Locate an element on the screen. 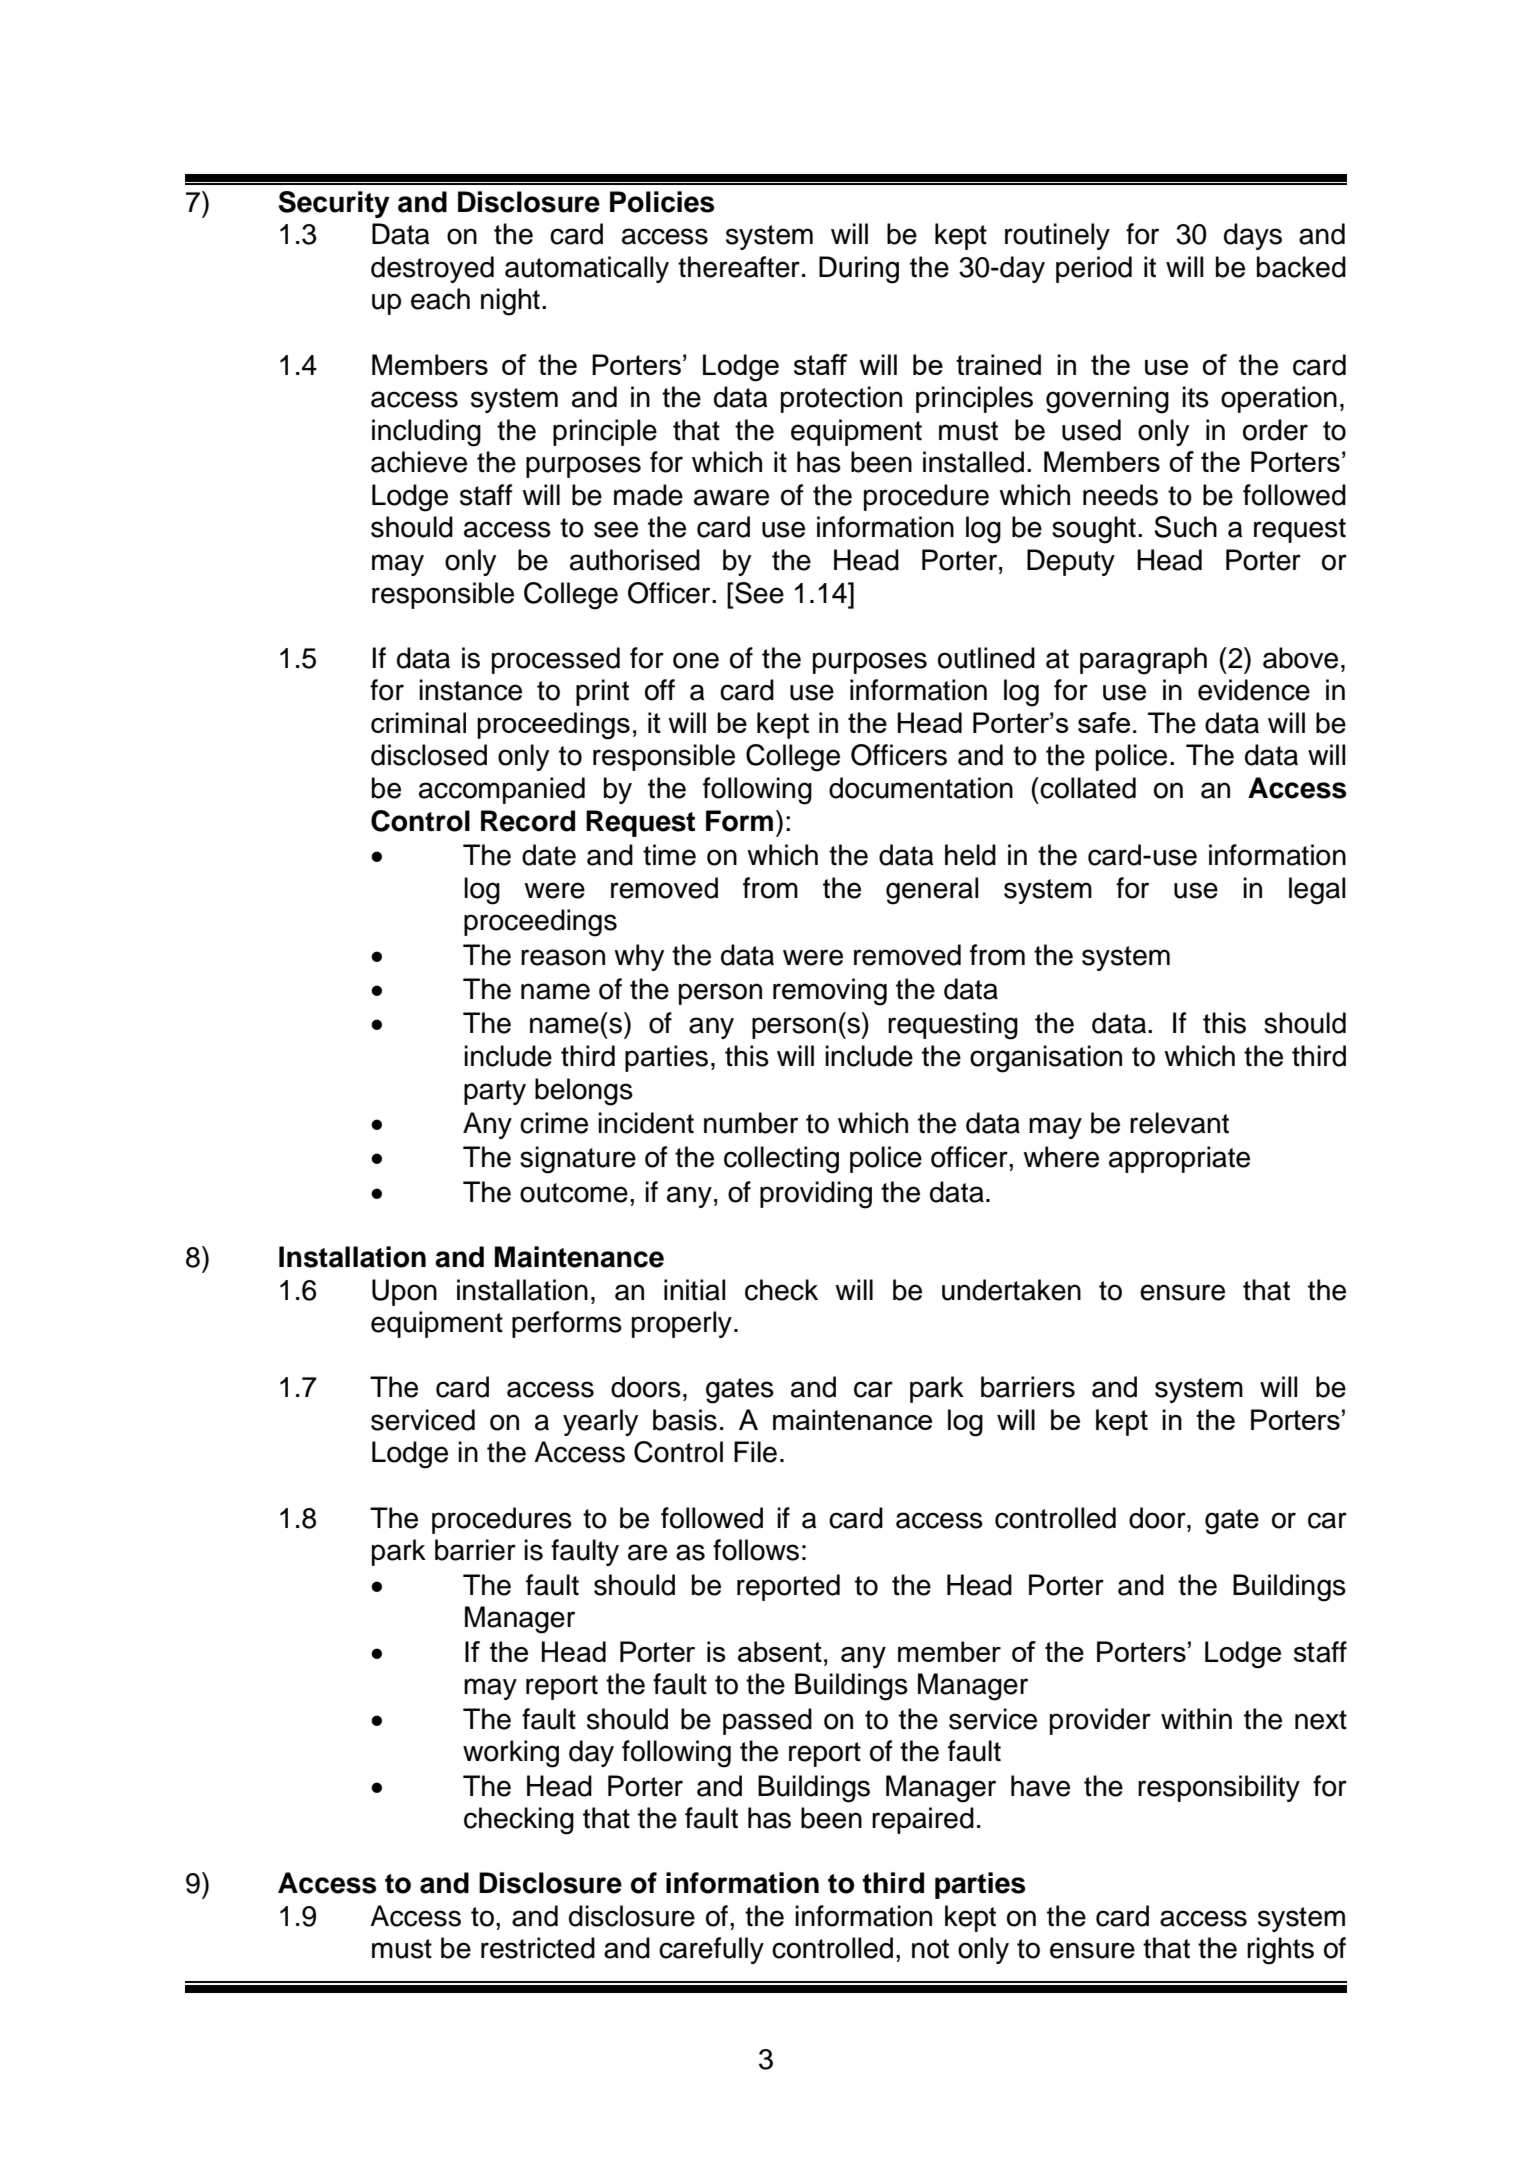  instance is located at coordinates (470, 690).
